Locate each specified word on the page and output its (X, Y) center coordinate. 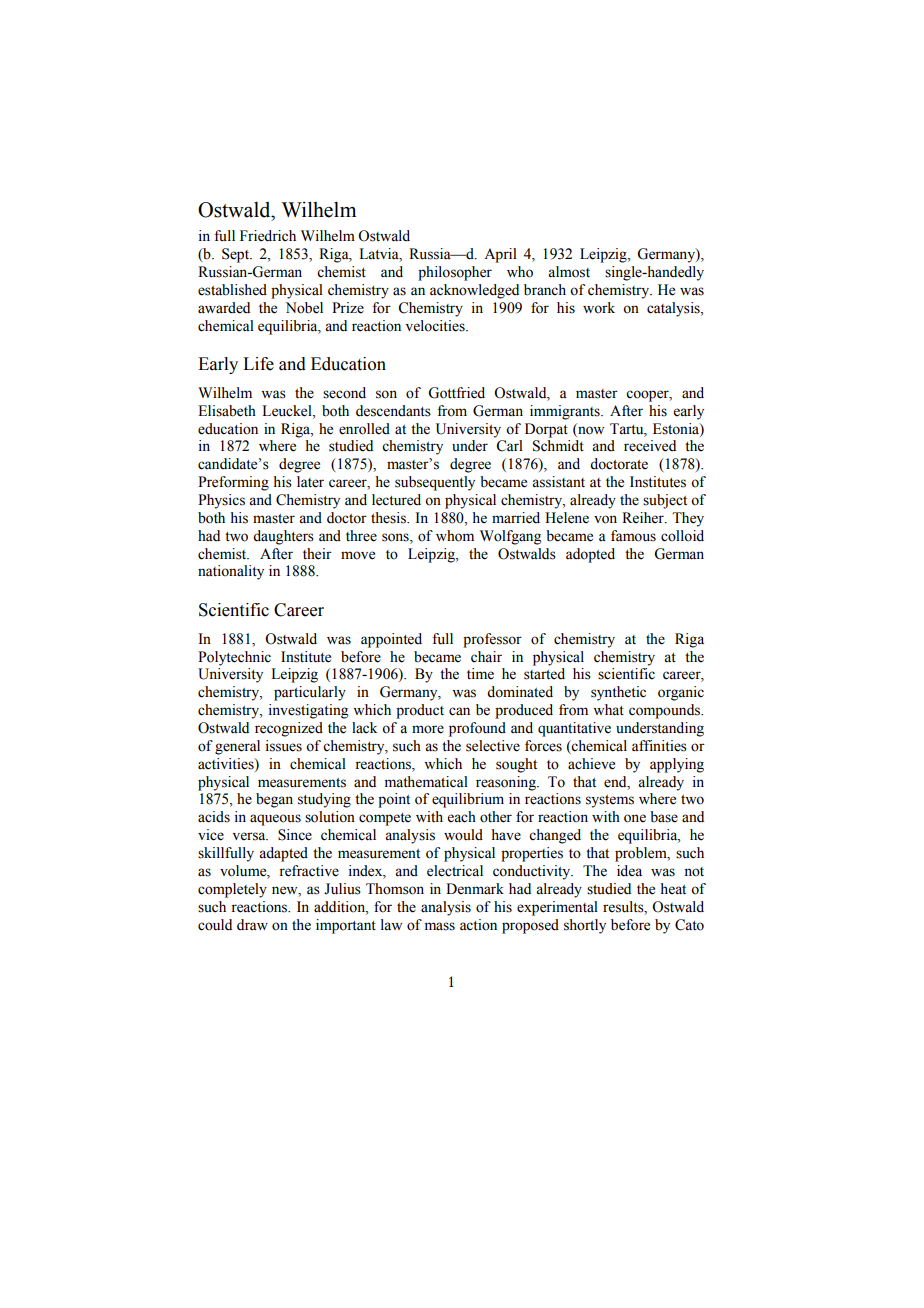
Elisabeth (227, 411)
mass (440, 926)
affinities (659, 746)
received (650, 446)
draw (252, 924)
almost (569, 272)
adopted (590, 555)
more (428, 729)
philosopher (455, 273)
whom (455, 536)
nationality (231, 572)
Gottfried (456, 393)
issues (284, 746)
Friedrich (268, 236)
